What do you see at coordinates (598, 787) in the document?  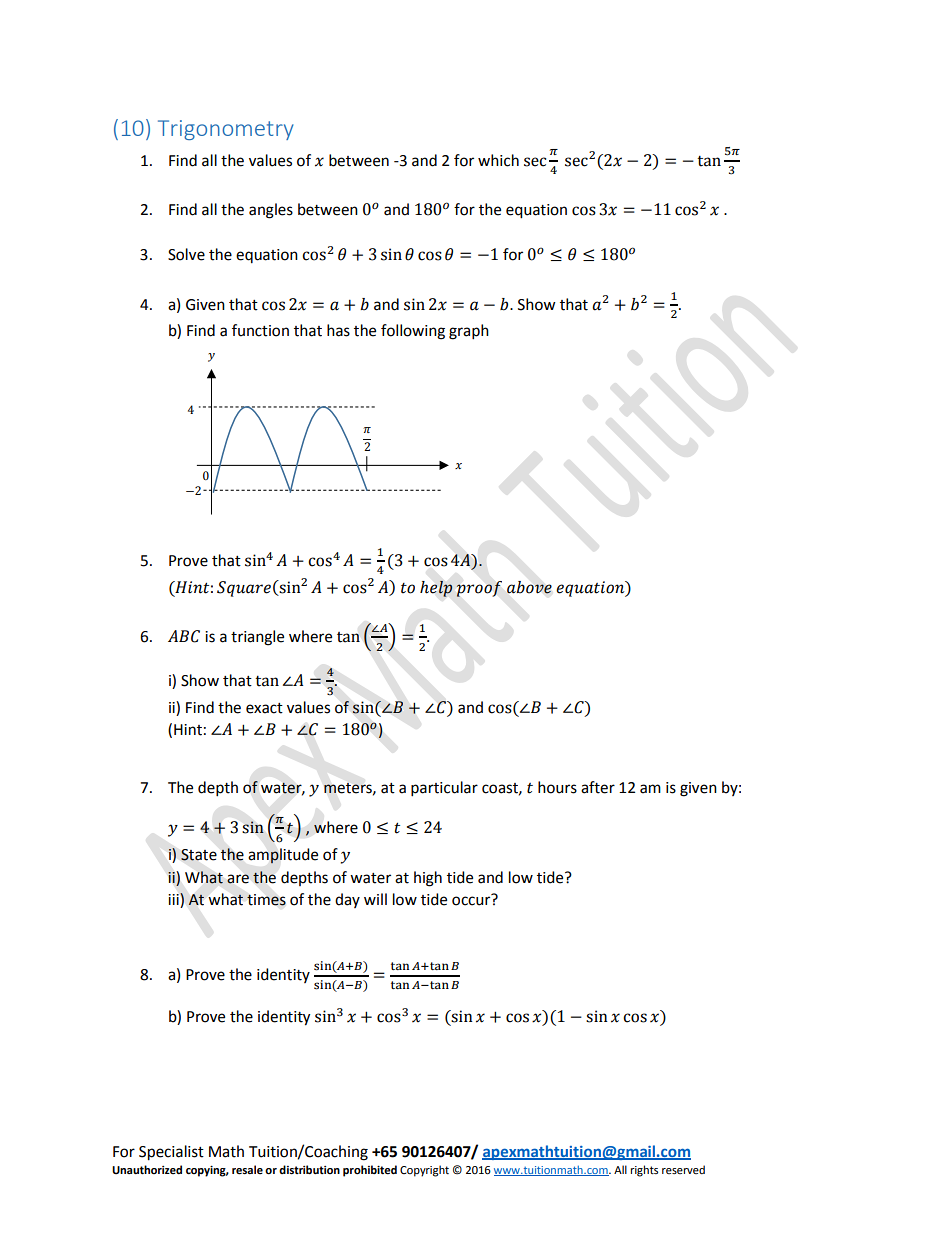 I see `after` at bounding box center [598, 787].
